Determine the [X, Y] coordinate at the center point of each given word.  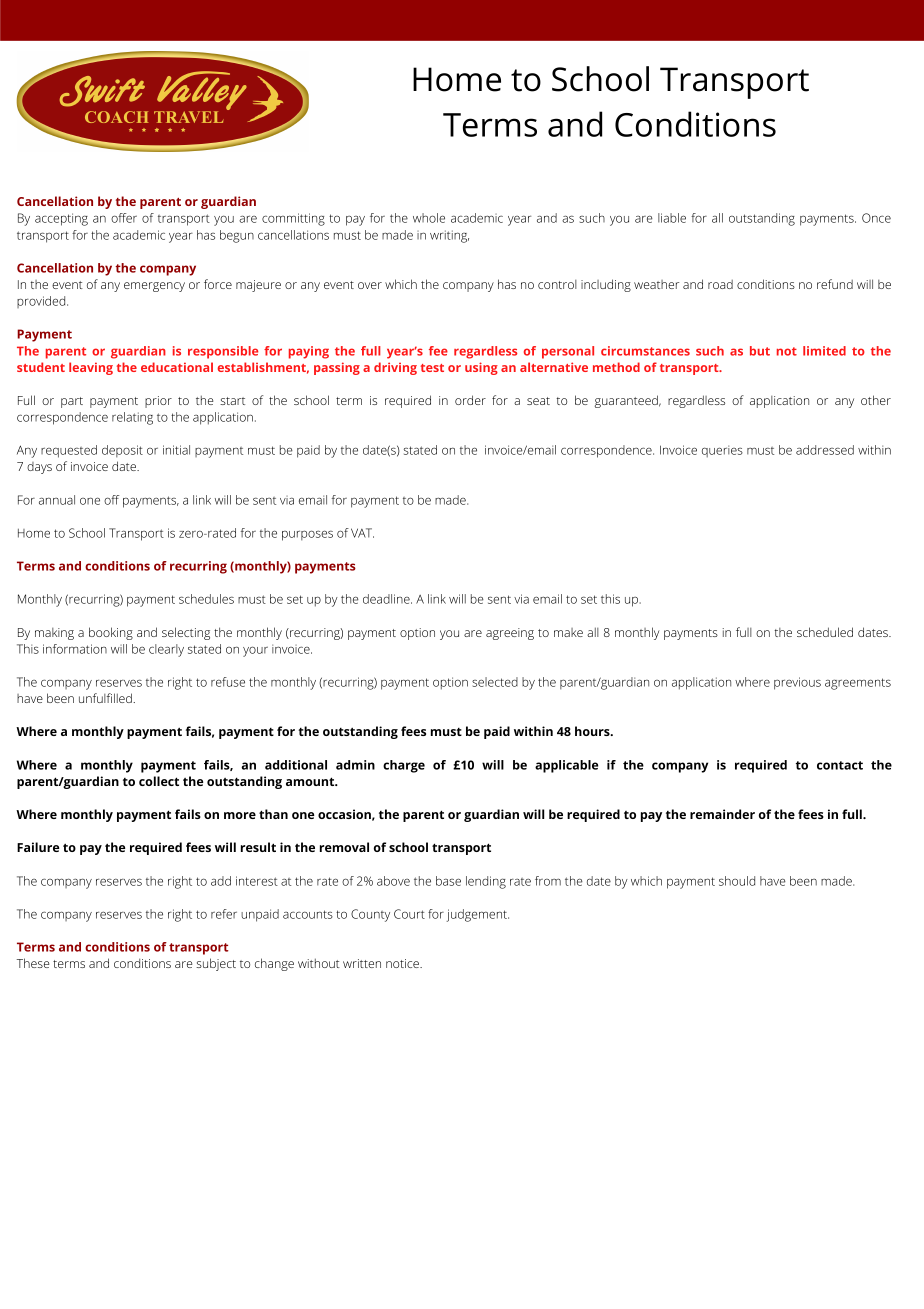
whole [429, 218]
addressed [825, 450]
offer [124, 218]
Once [876, 218]
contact [840, 765]
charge [404, 766]
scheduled [825, 632]
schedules [206, 599]
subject [216, 964]
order [470, 400]
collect [159, 781]
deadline [386, 599]
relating [132, 418]
